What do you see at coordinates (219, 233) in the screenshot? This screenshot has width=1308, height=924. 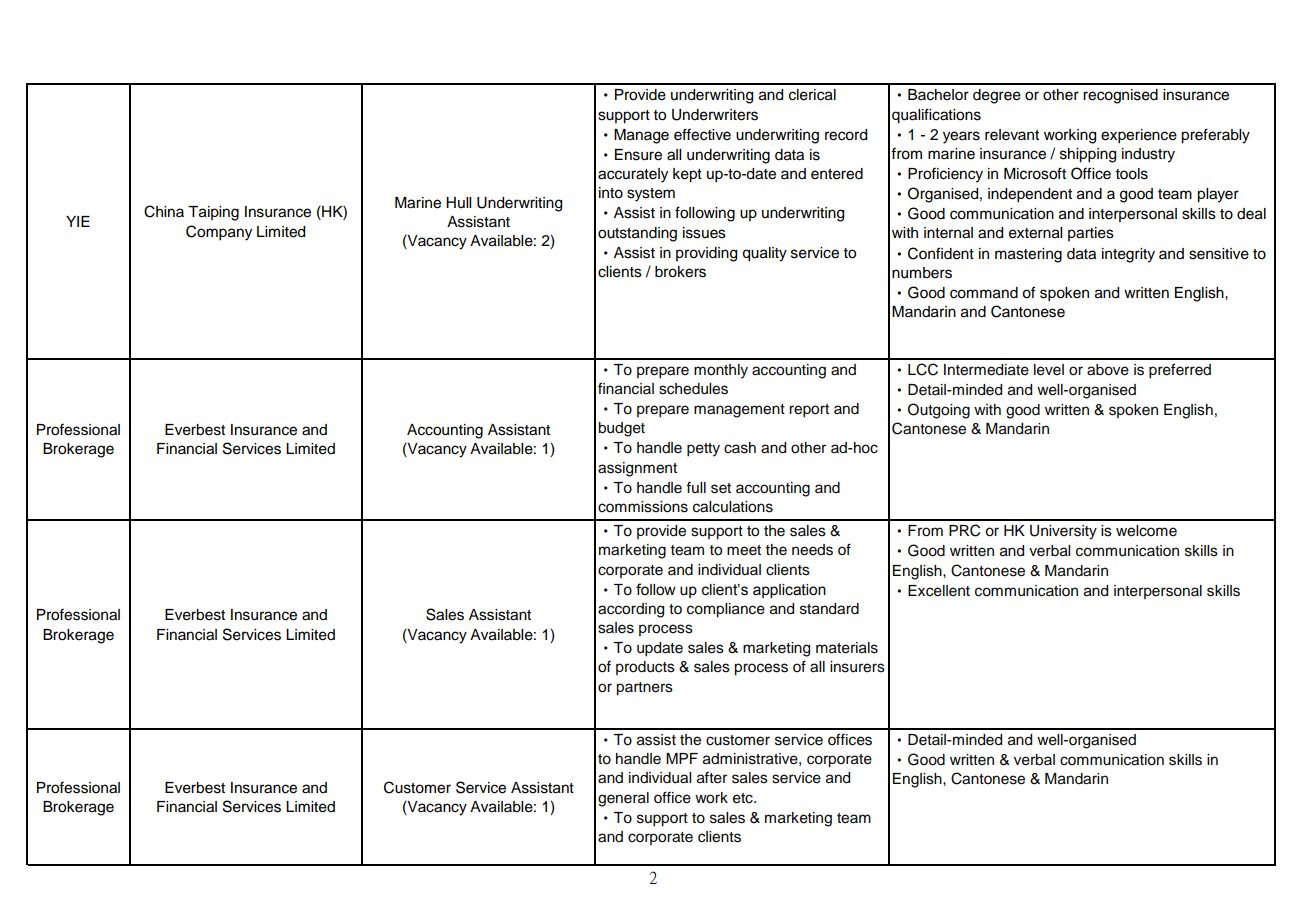 I see `Company` at bounding box center [219, 233].
